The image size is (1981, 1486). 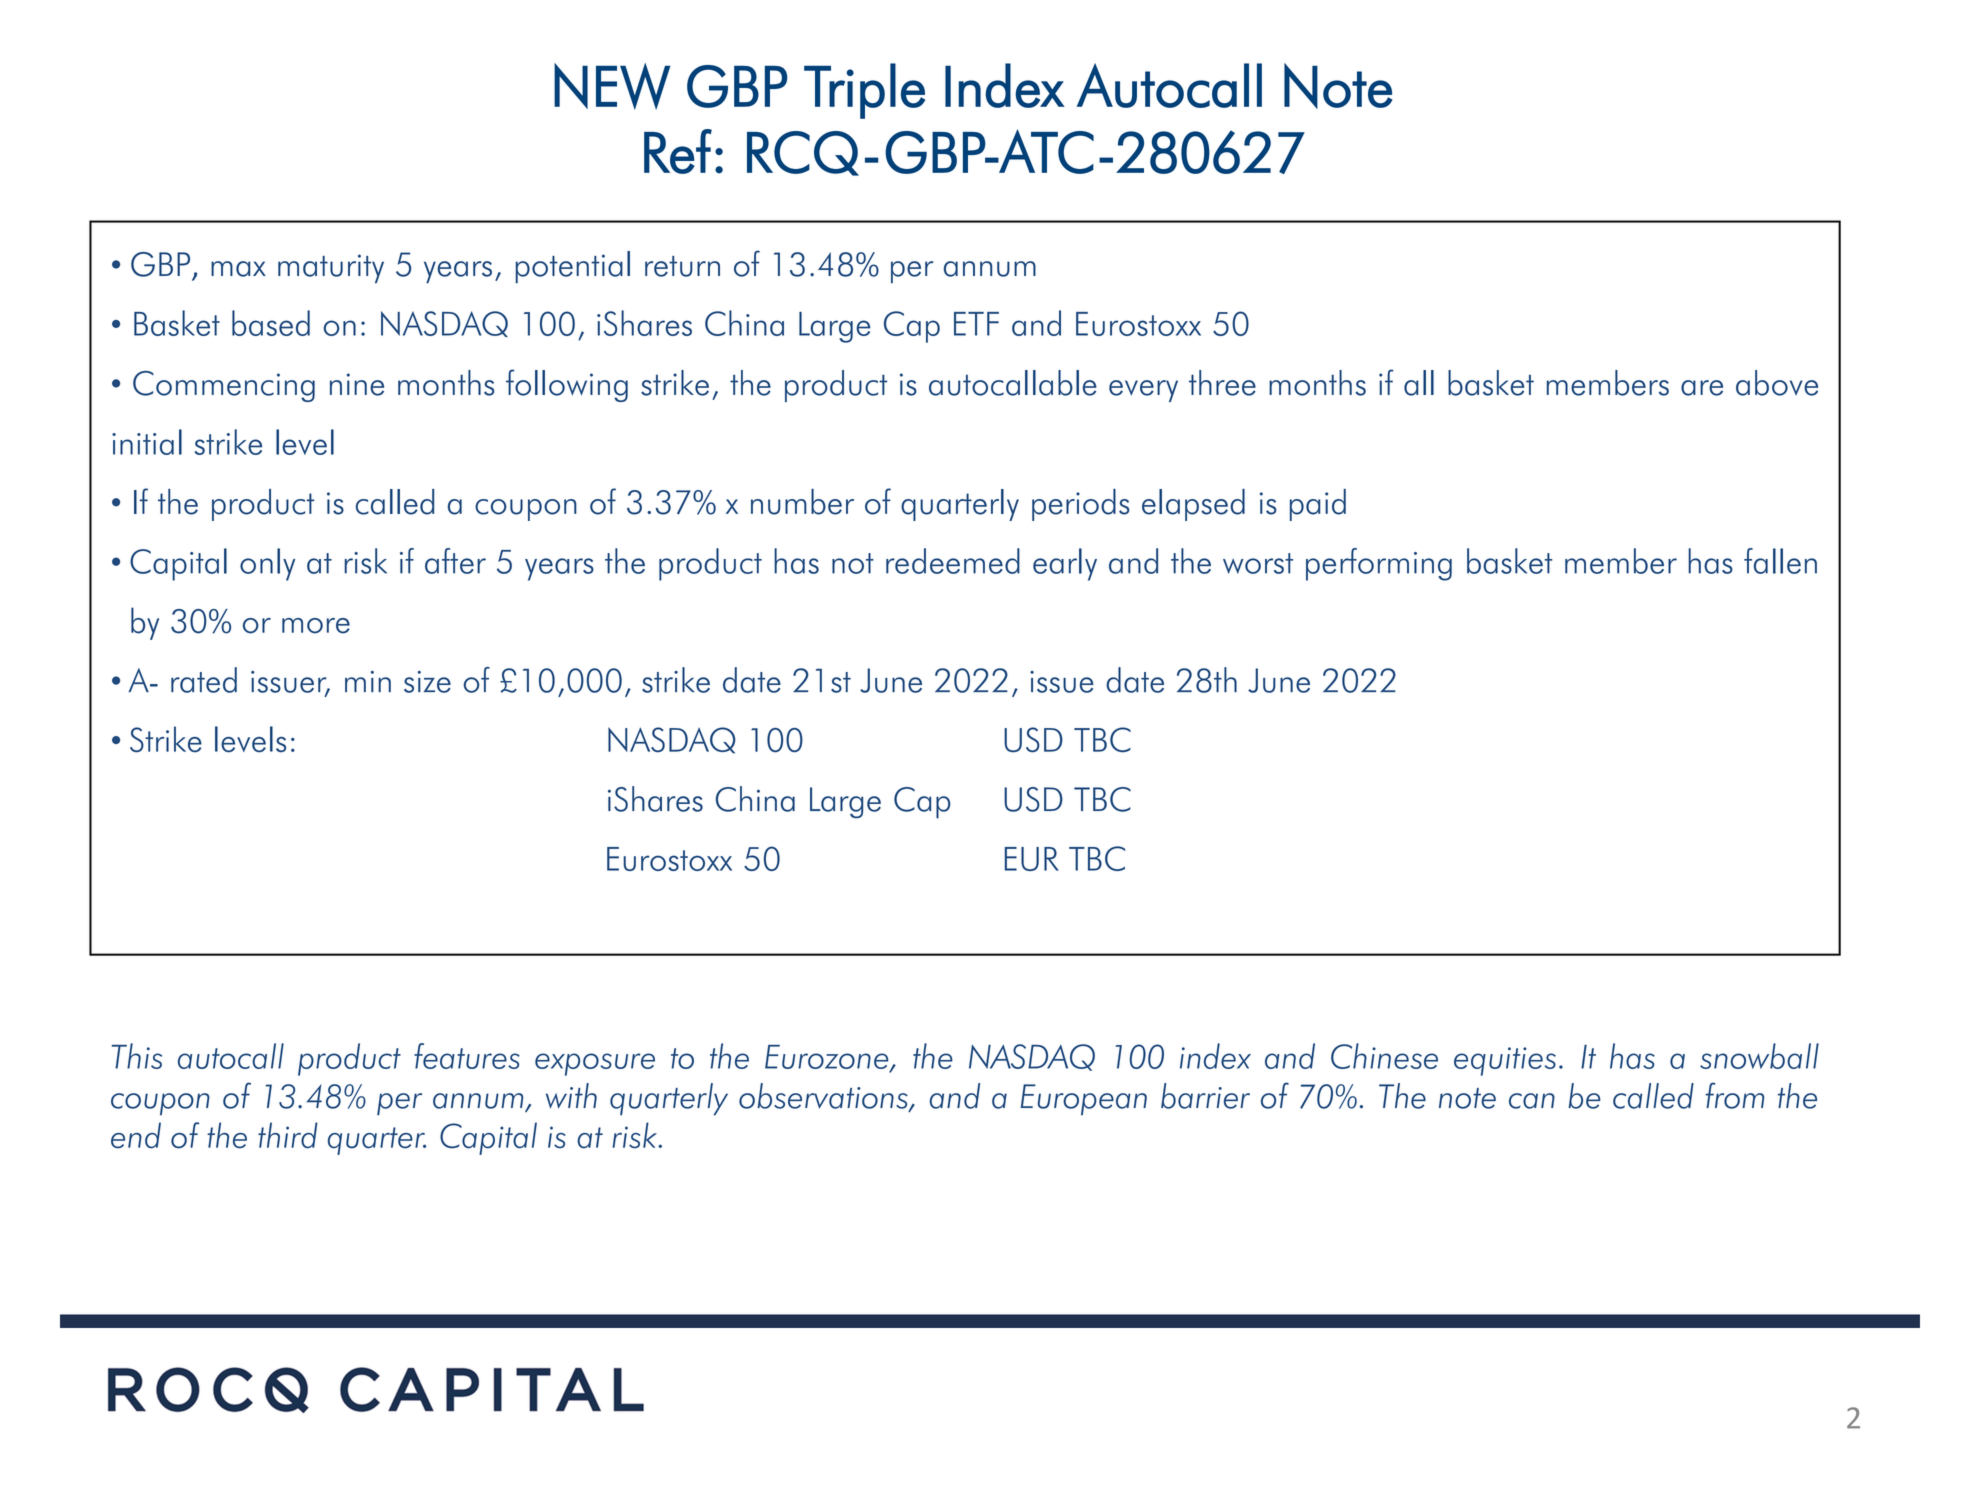 What do you see at coordinates (1777, 383) in the screenshot?
I see `above` at bounding box center [1777, 383].
